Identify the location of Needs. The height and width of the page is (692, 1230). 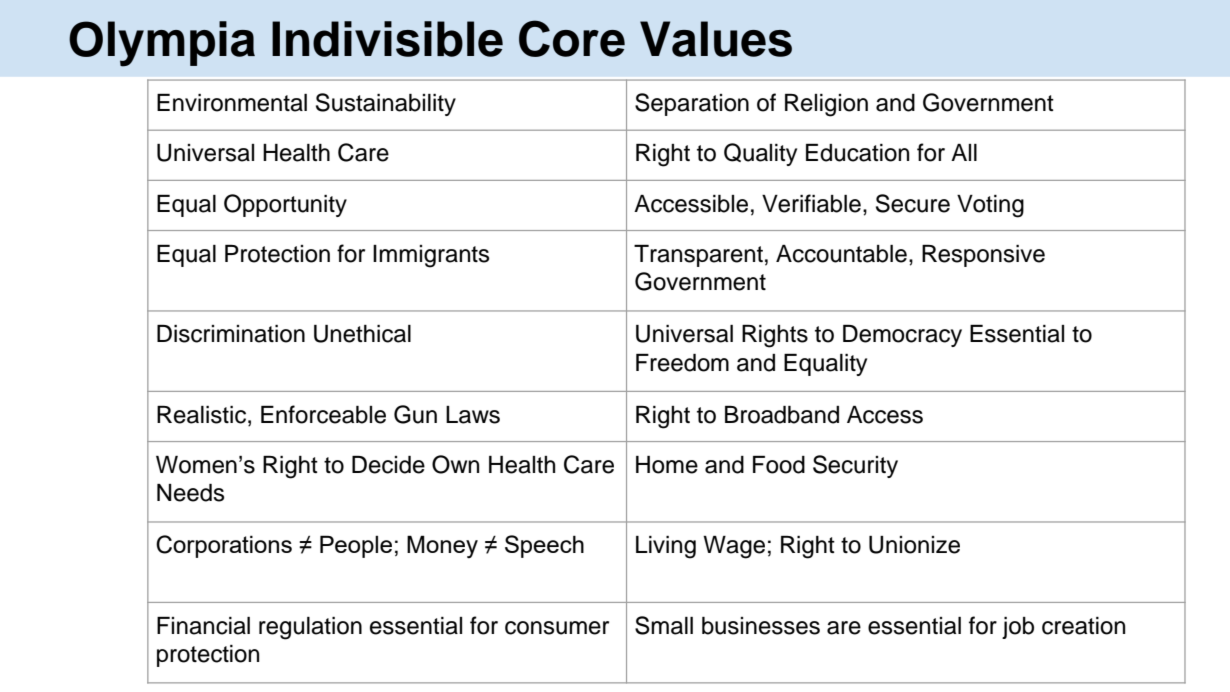
(190, 493).
